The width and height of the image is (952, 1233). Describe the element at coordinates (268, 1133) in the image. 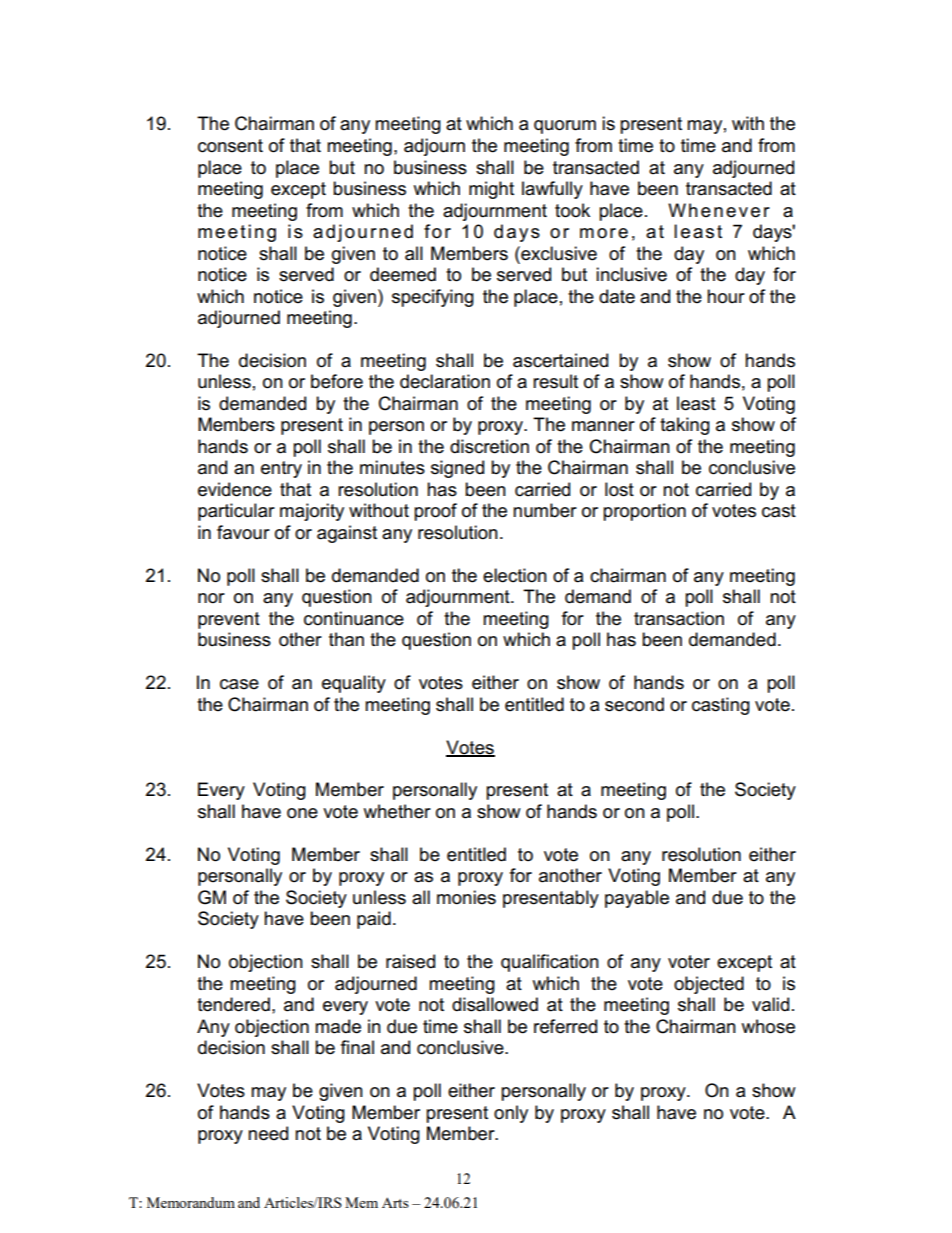

I see `need` at that location.
